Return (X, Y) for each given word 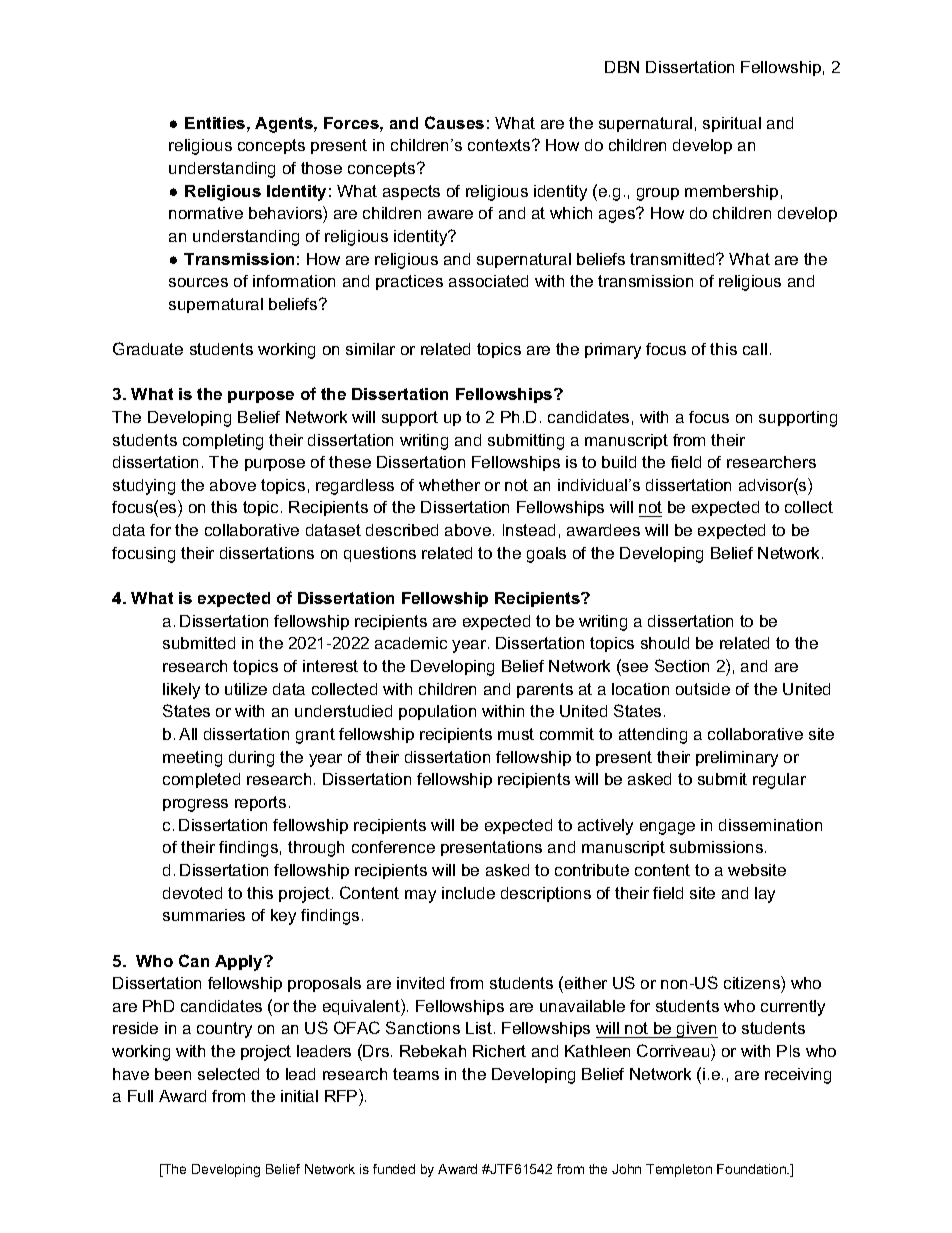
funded (394, 1169)
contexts (500, 145)
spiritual (732, 124)
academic (411, 643)
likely (181, 691)
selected (228, 1074)
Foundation (752, 1169)
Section (682, 665)
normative (206, 213)
